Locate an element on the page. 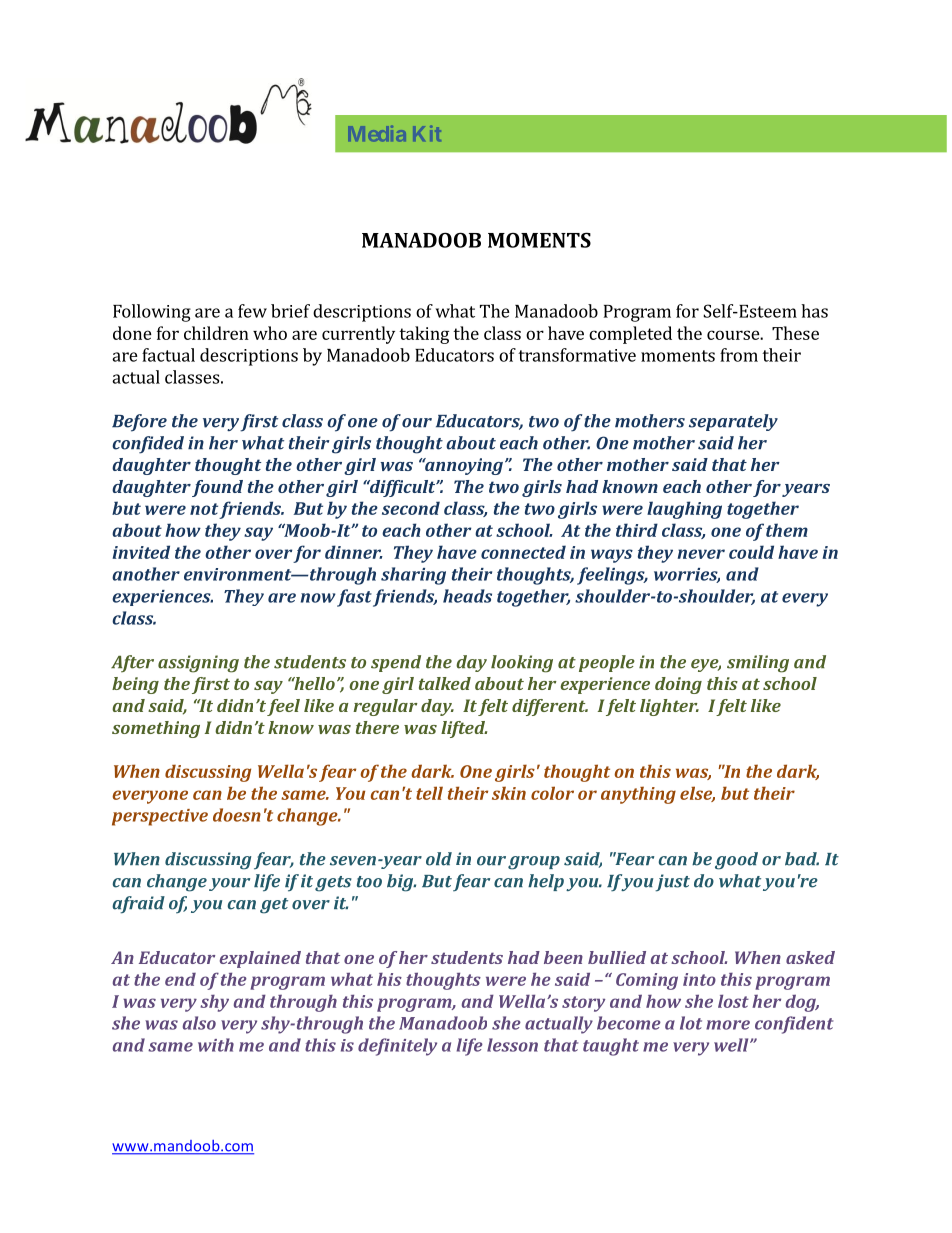 This page has height=1233, width=952. second is located at coordinates (411, 508).
